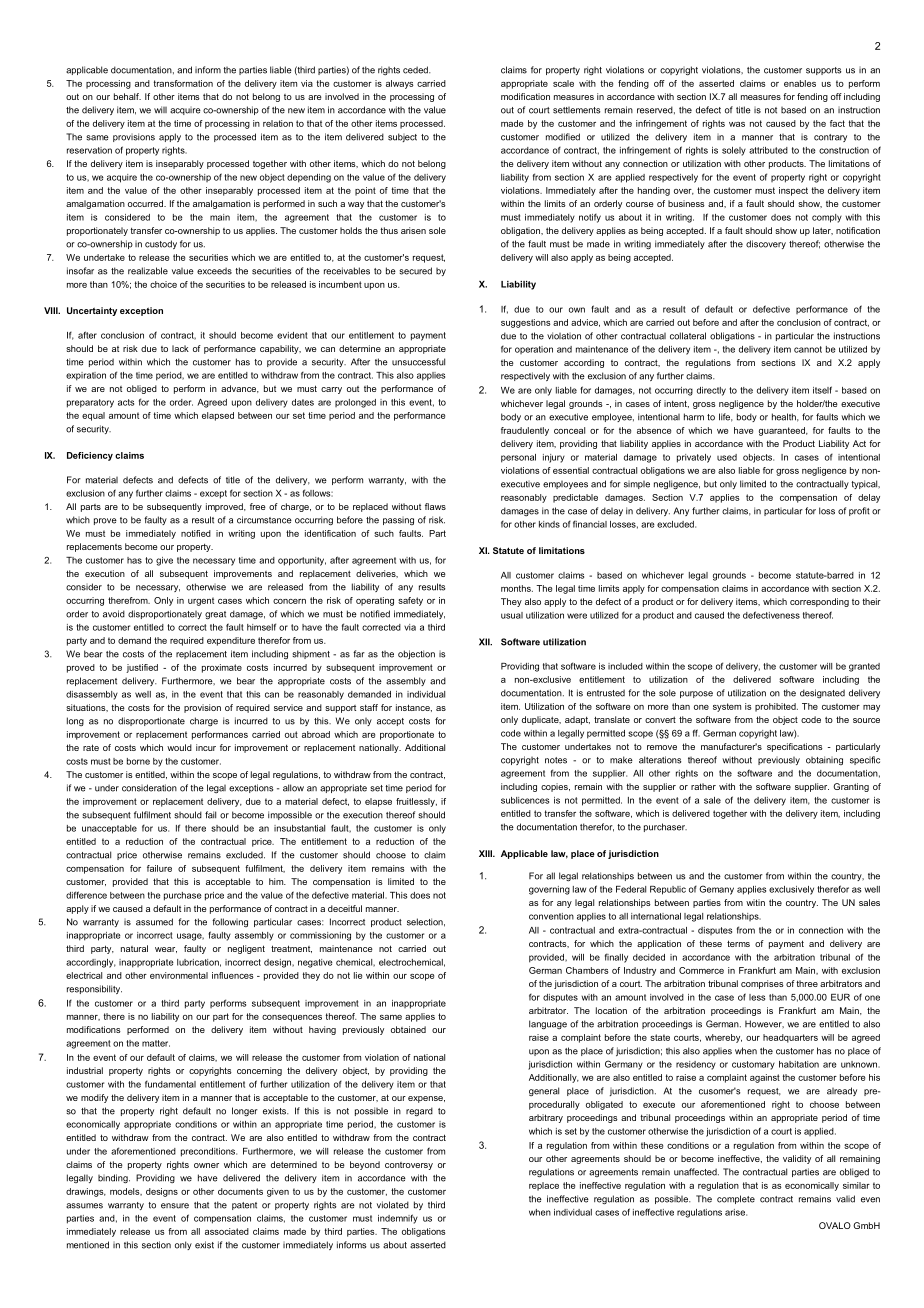 The height and width of the screenshot is (1308, 924). What do you see at coordinates (776, 707) in the screenshot?
I see `prohibited` at bounding box center [776, 707].
